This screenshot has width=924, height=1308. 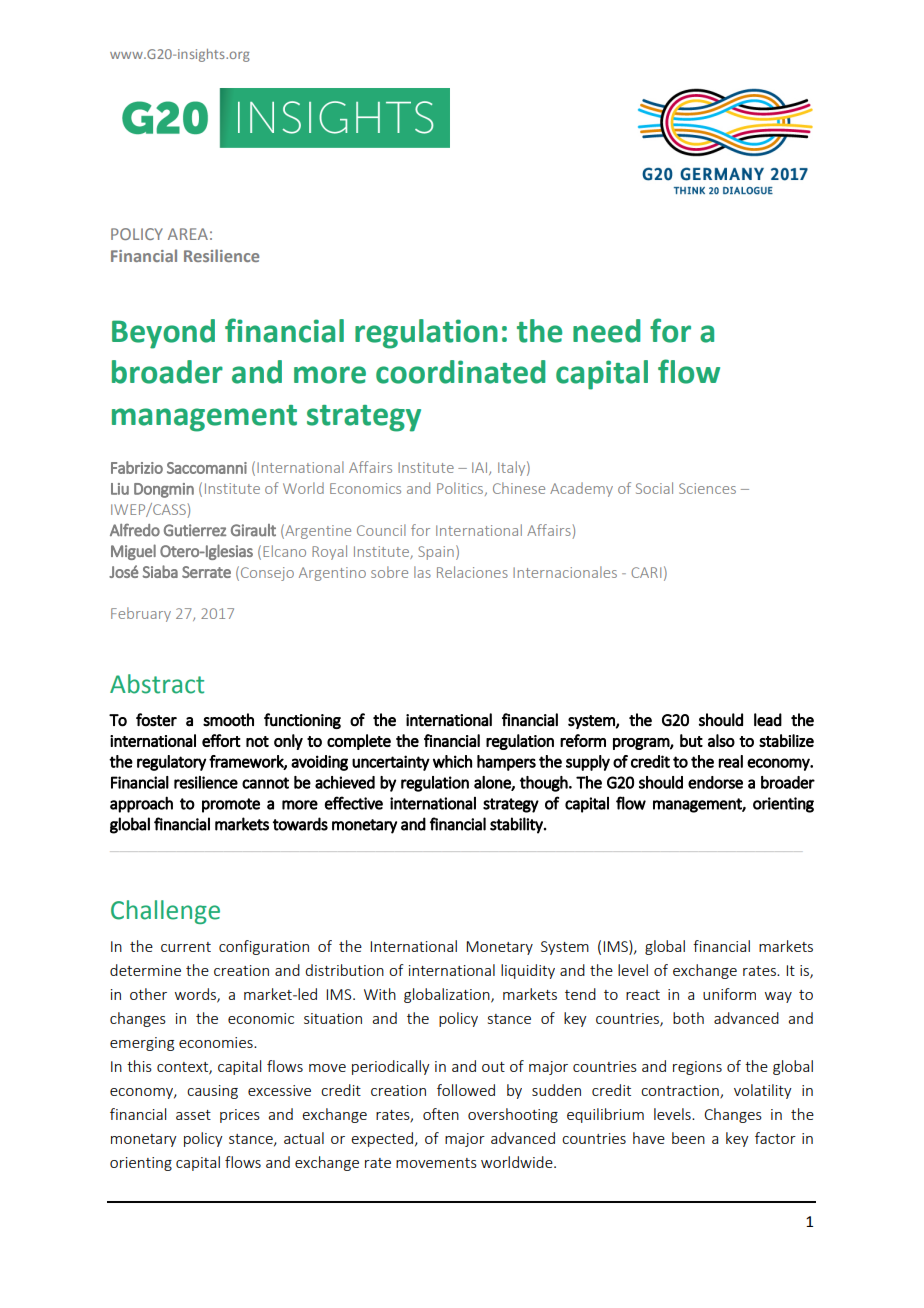 I want to click on also, so click(x=721, y=740).
